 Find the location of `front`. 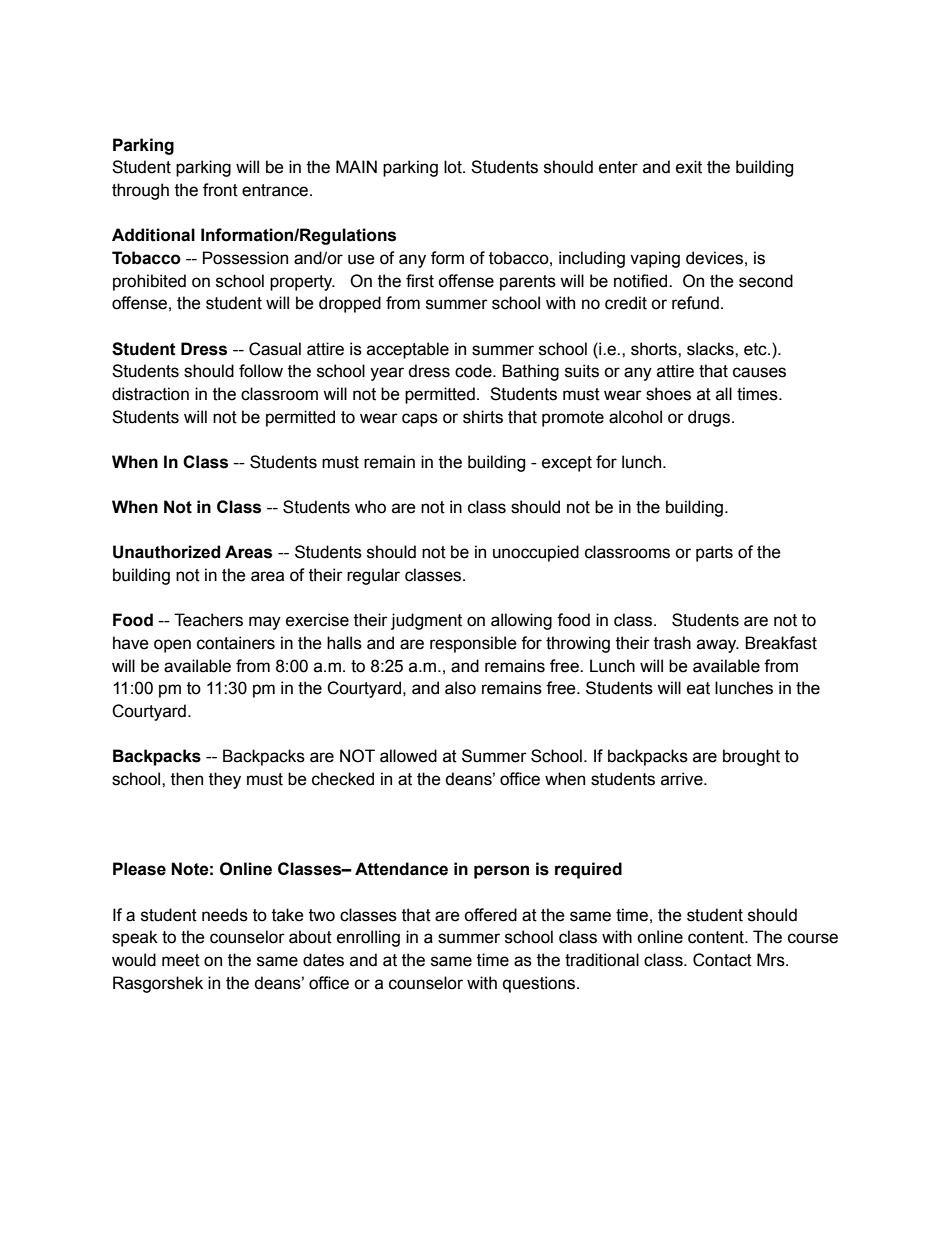

front is located at coordinates (220, 190).
